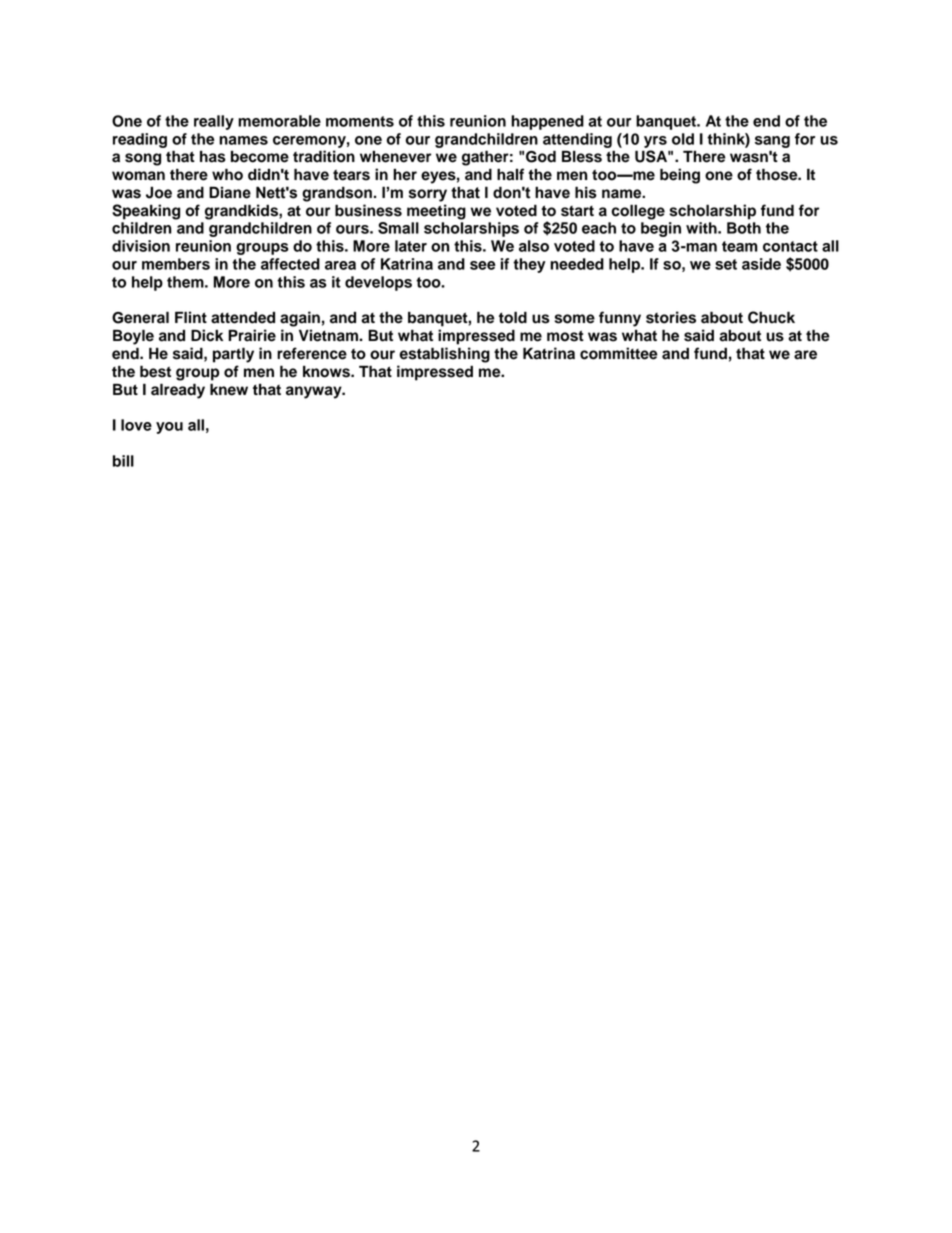  Describe the element at coordinates (619, 353) in the screenshot. I see `committee` at that location.
